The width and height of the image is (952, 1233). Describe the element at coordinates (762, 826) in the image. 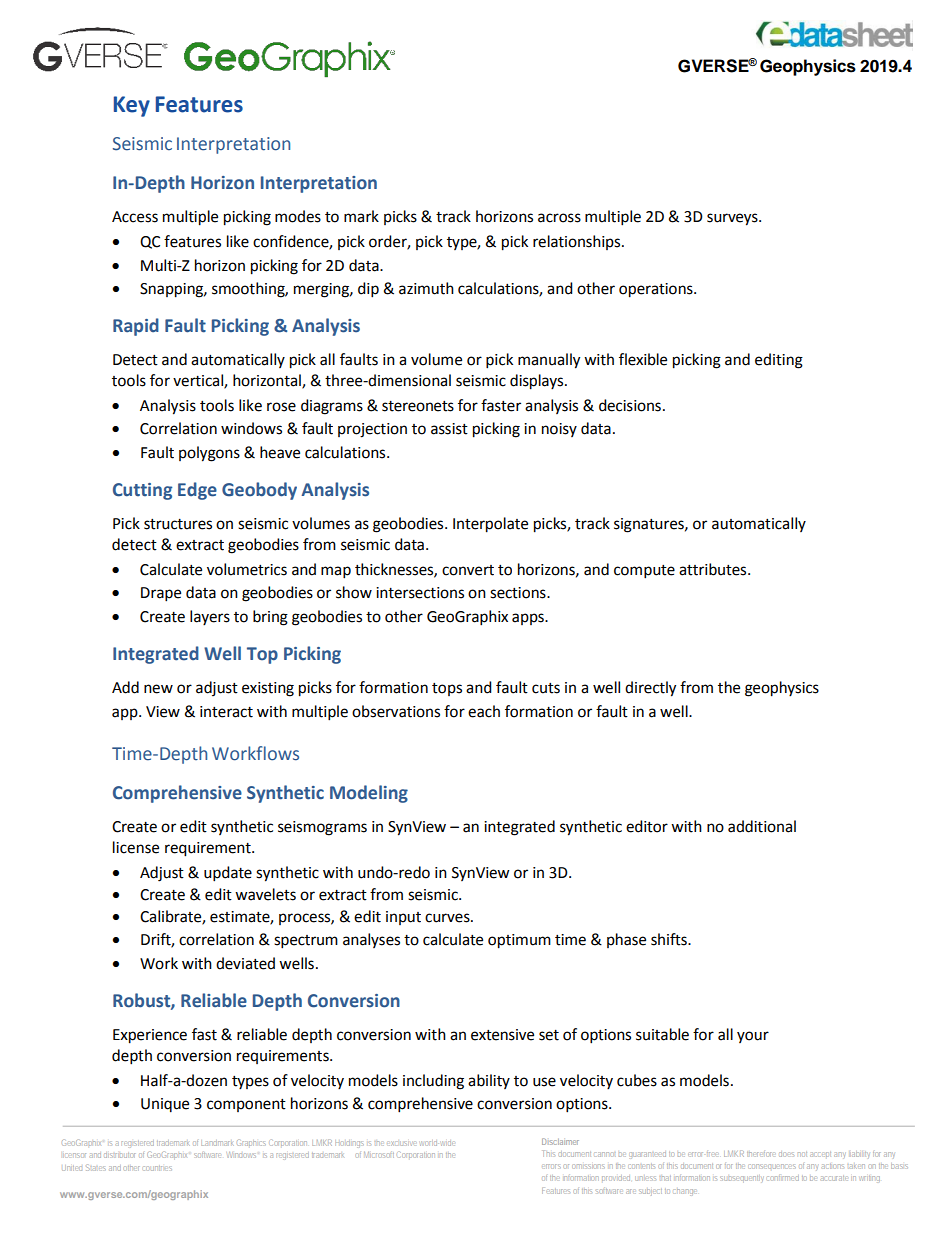

I see `additional` at that location.
